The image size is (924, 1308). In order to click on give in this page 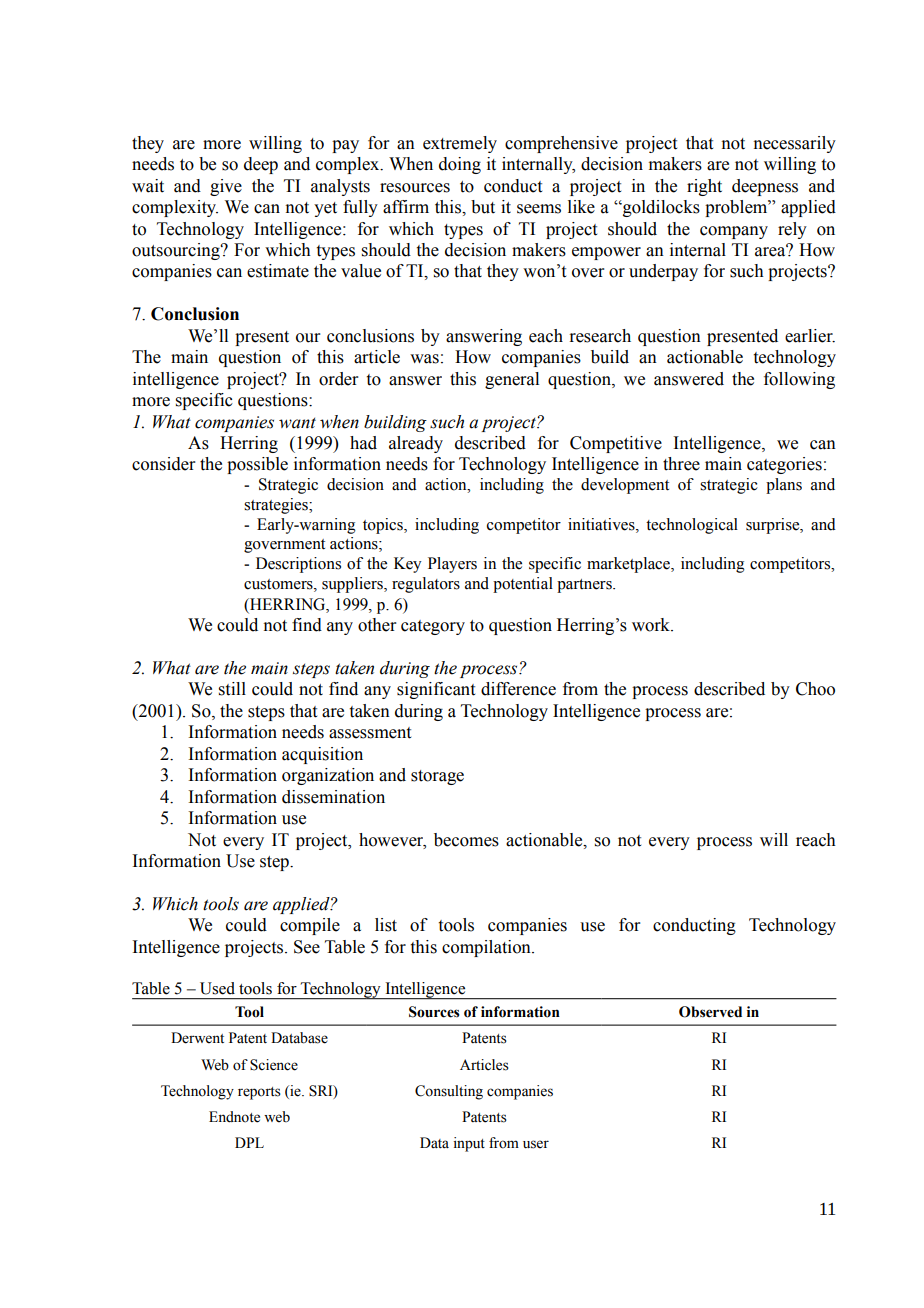, I will do `click(226, 187)`.
